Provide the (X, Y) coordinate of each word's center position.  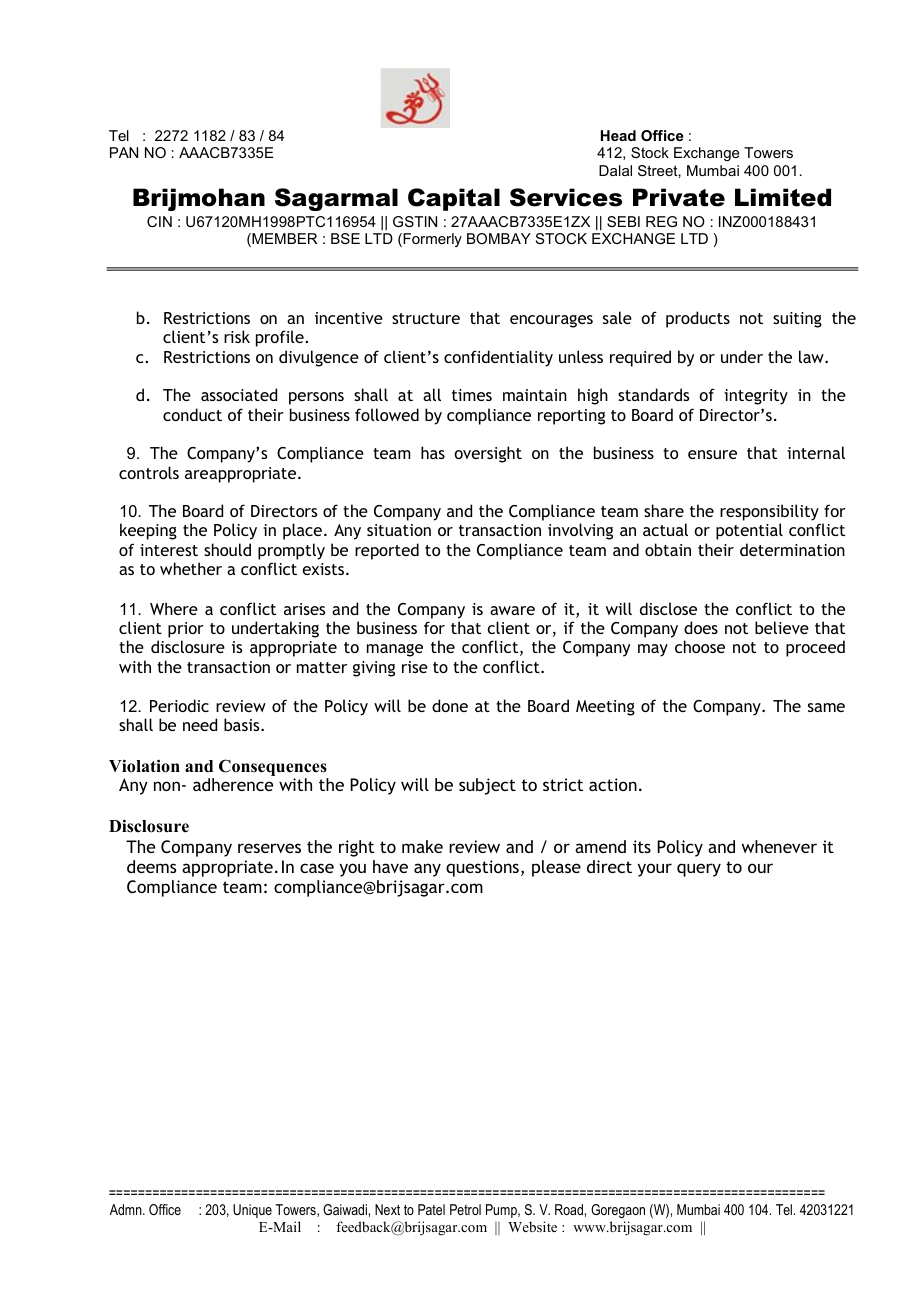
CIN (159, 221)
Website (532, 1226)
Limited (783, 197)
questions (482, 868)
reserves (269, 848)
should (227, 549)
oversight (488, 454)
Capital (454, 199)
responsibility (770, 514)
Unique (252, 1211)
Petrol (465, 1209)
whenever (779, 846)
